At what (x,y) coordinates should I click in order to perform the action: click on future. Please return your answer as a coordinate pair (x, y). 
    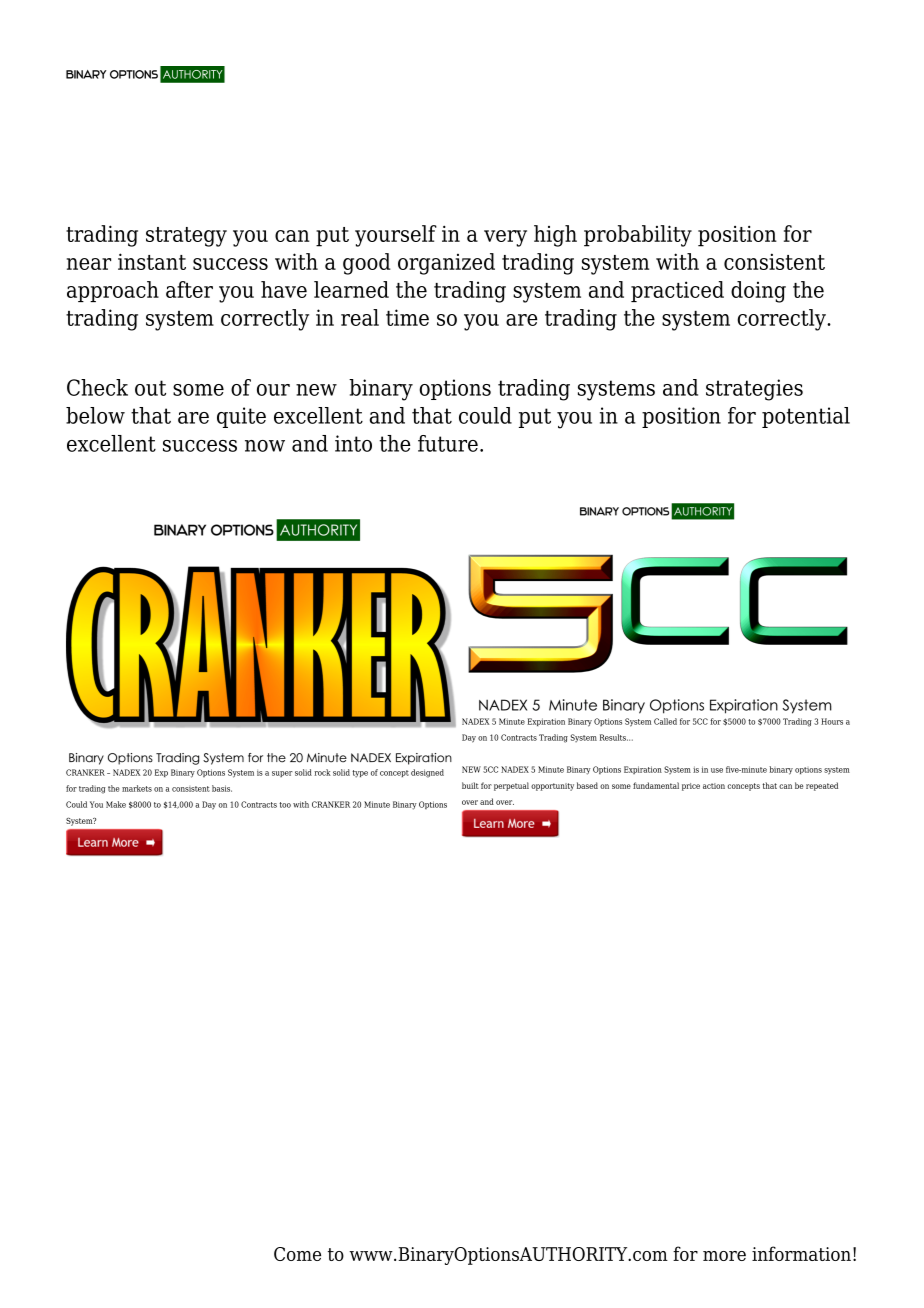
    Looking at the image, I should click on (448, 443).
